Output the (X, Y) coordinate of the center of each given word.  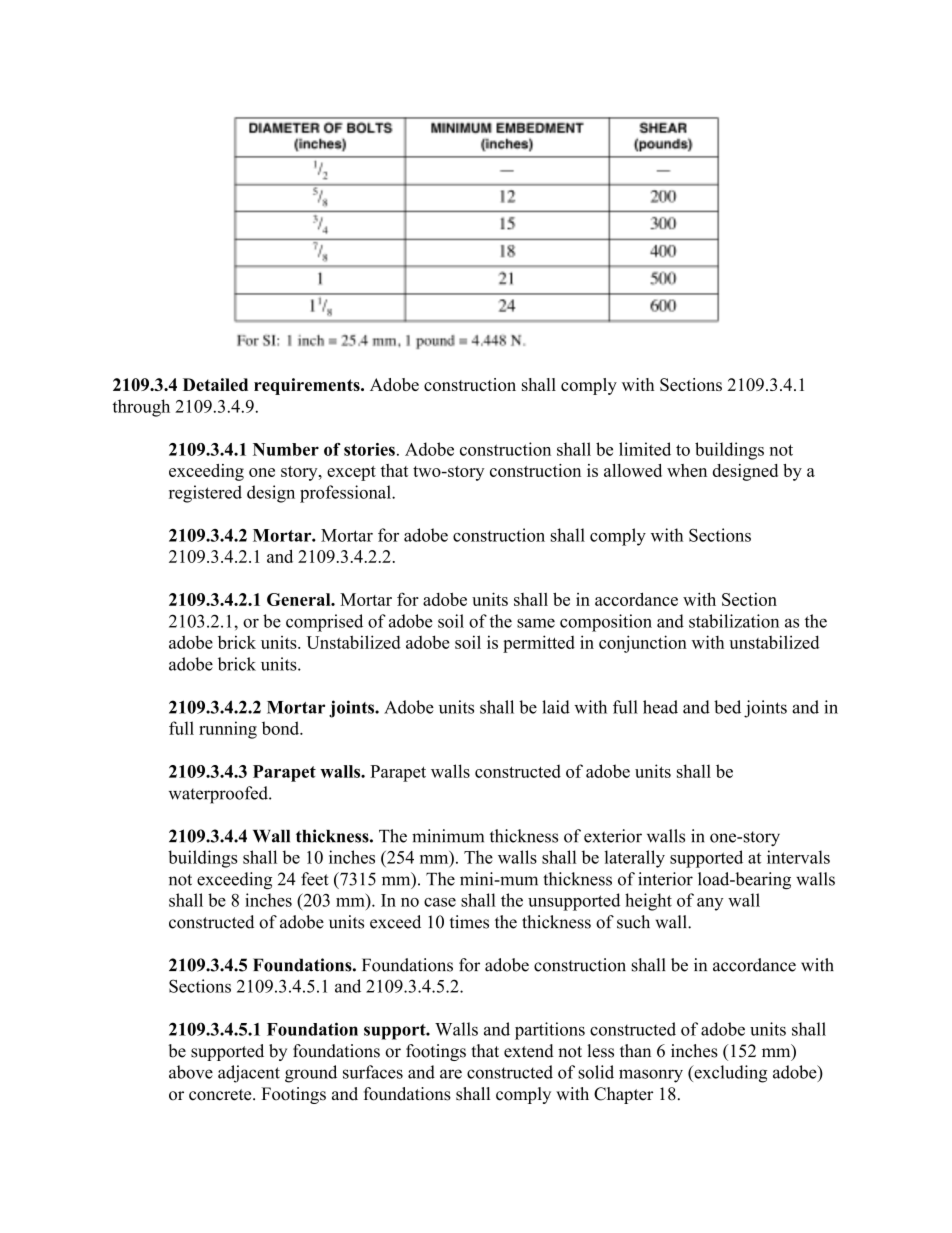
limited (645, 449)
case (440, 902)
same (536, 623)
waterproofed (219, 795)
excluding (729, 1074)
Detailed (215, 384)
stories (369, 449)
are (451, 1074)
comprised (324, 623)
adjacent (249, 1074)
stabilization (734, 621)
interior (665, 879)
